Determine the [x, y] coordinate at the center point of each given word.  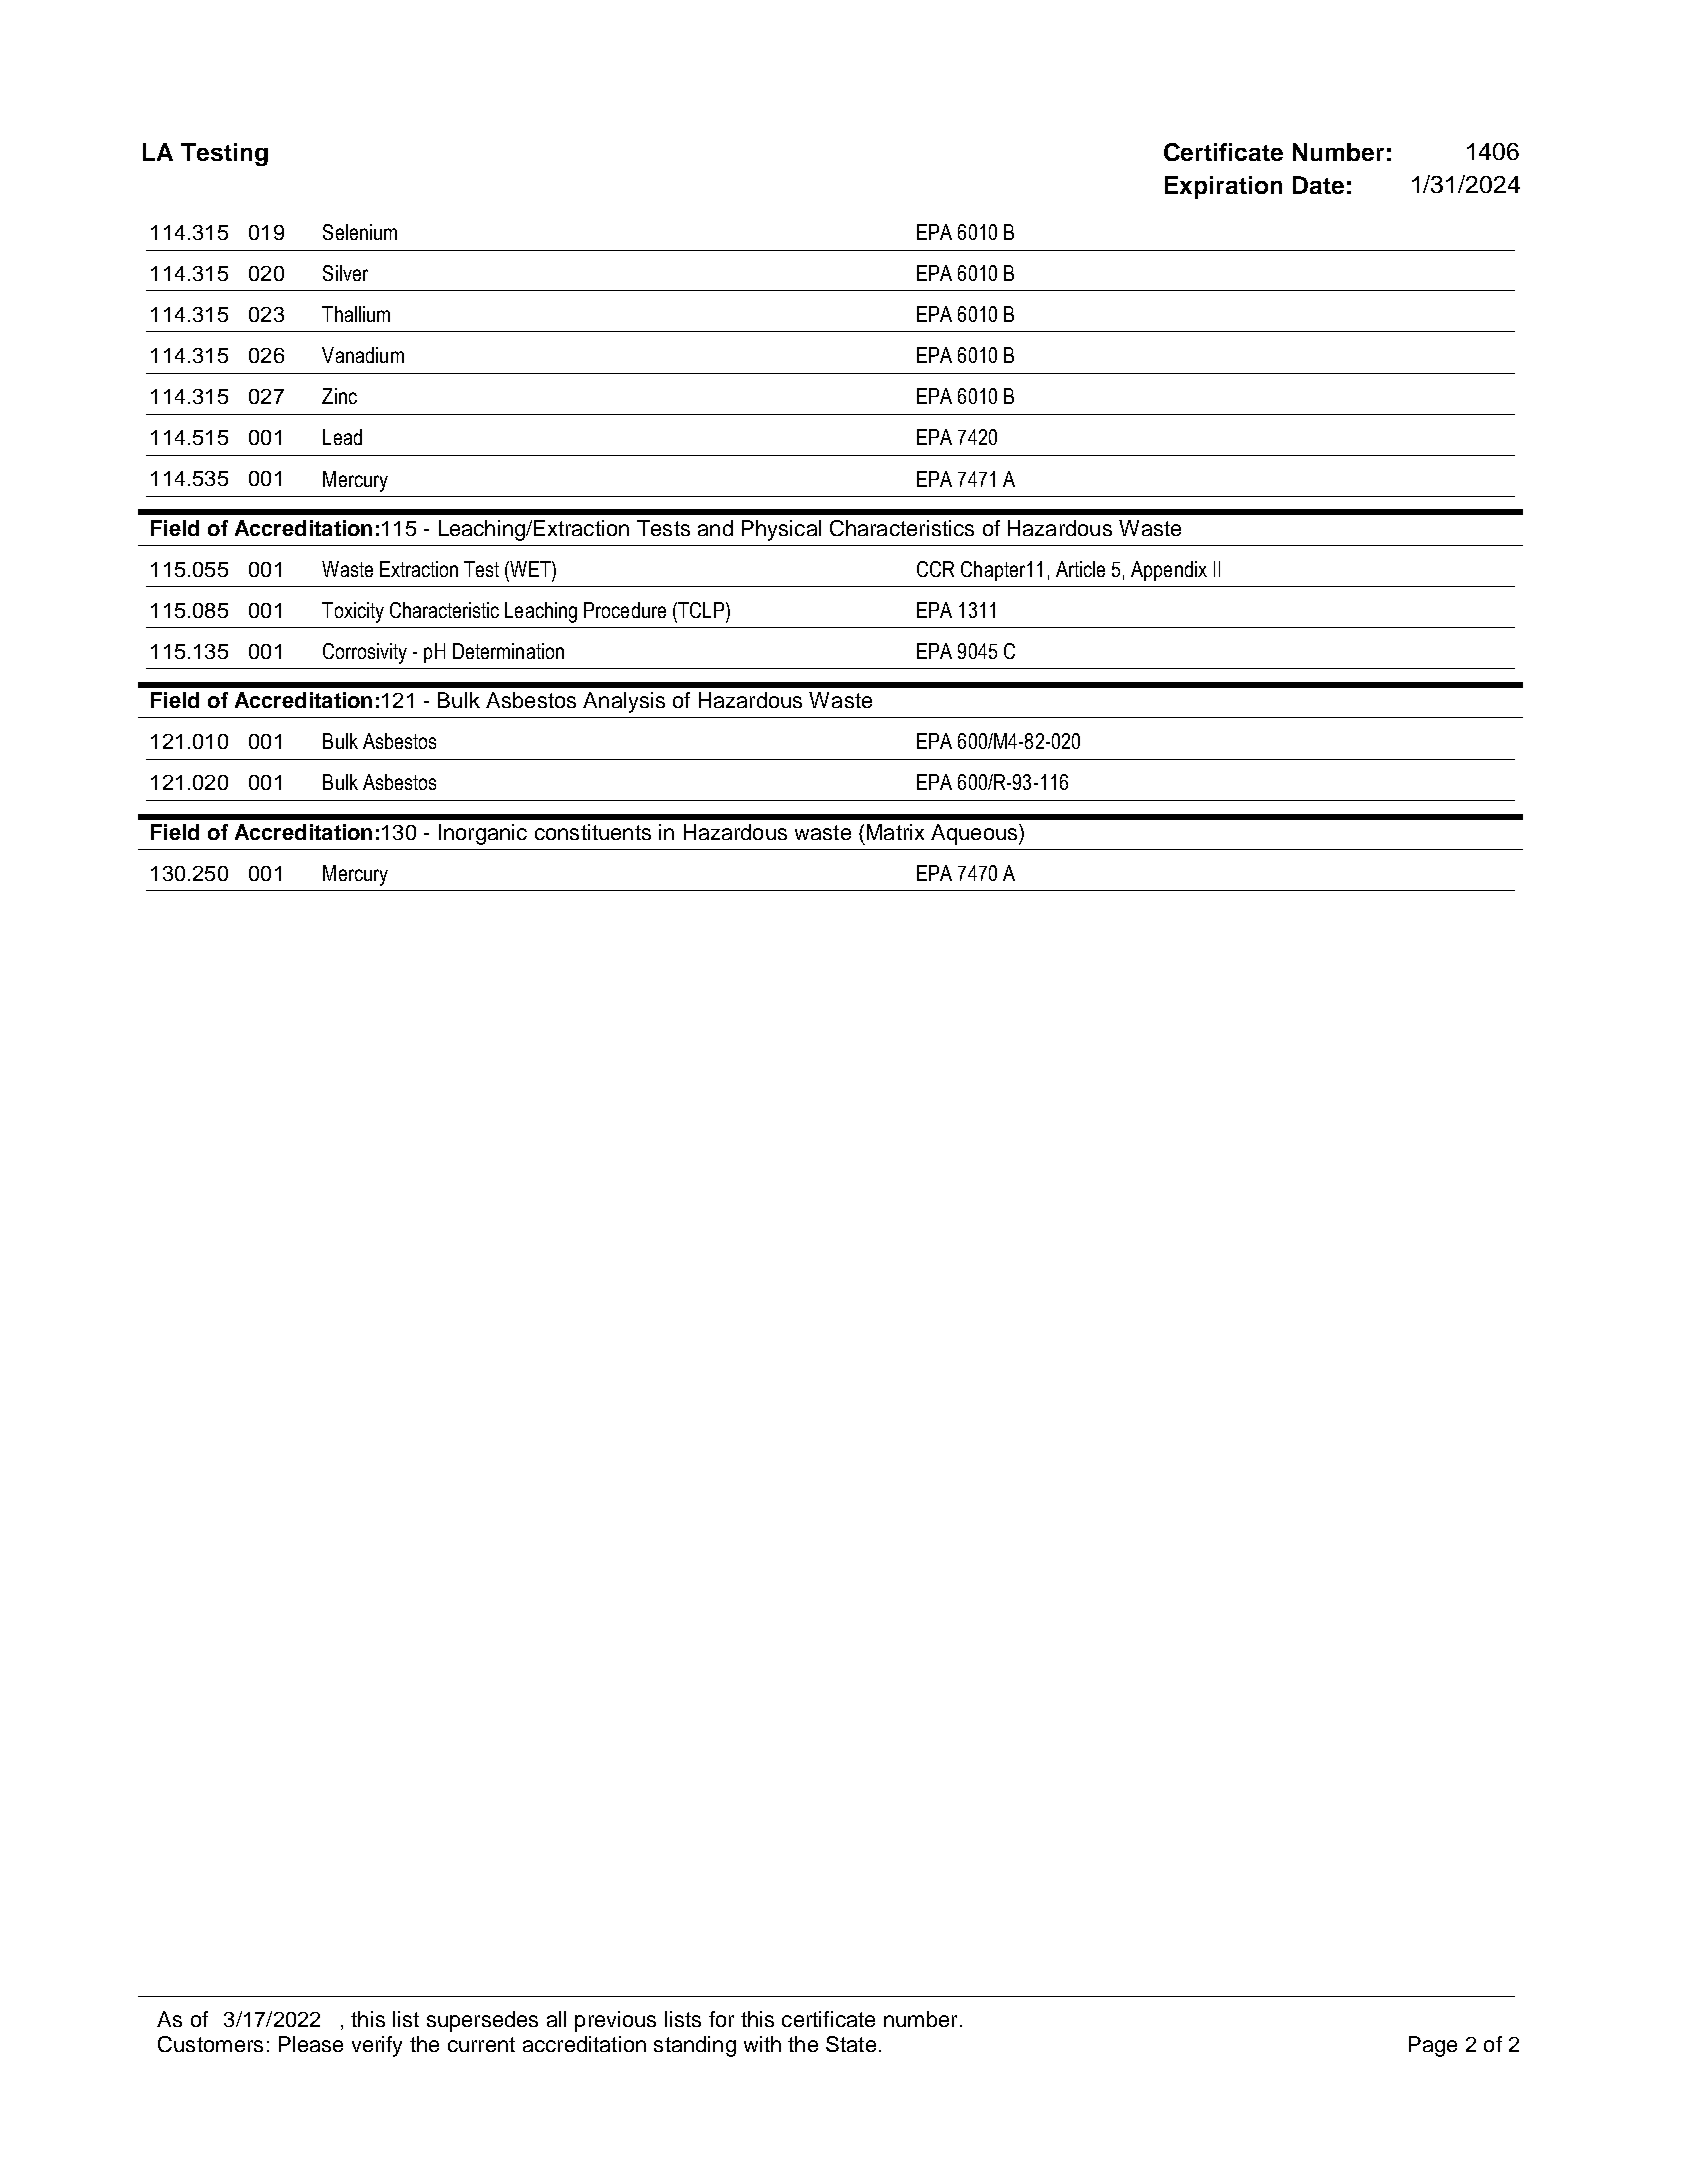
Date [1318, 185]
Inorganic [483, 834]
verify [377, 2046]
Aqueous [975, 834]
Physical [781, 530]
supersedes [482, 2021]
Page [1433, 2046]
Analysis [624, 702]
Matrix [895, 832]
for [721, 2019]
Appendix [1169, 571]
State [851, 2044]
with [762, 2044]
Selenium [360, 232]
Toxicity [353, 612]
